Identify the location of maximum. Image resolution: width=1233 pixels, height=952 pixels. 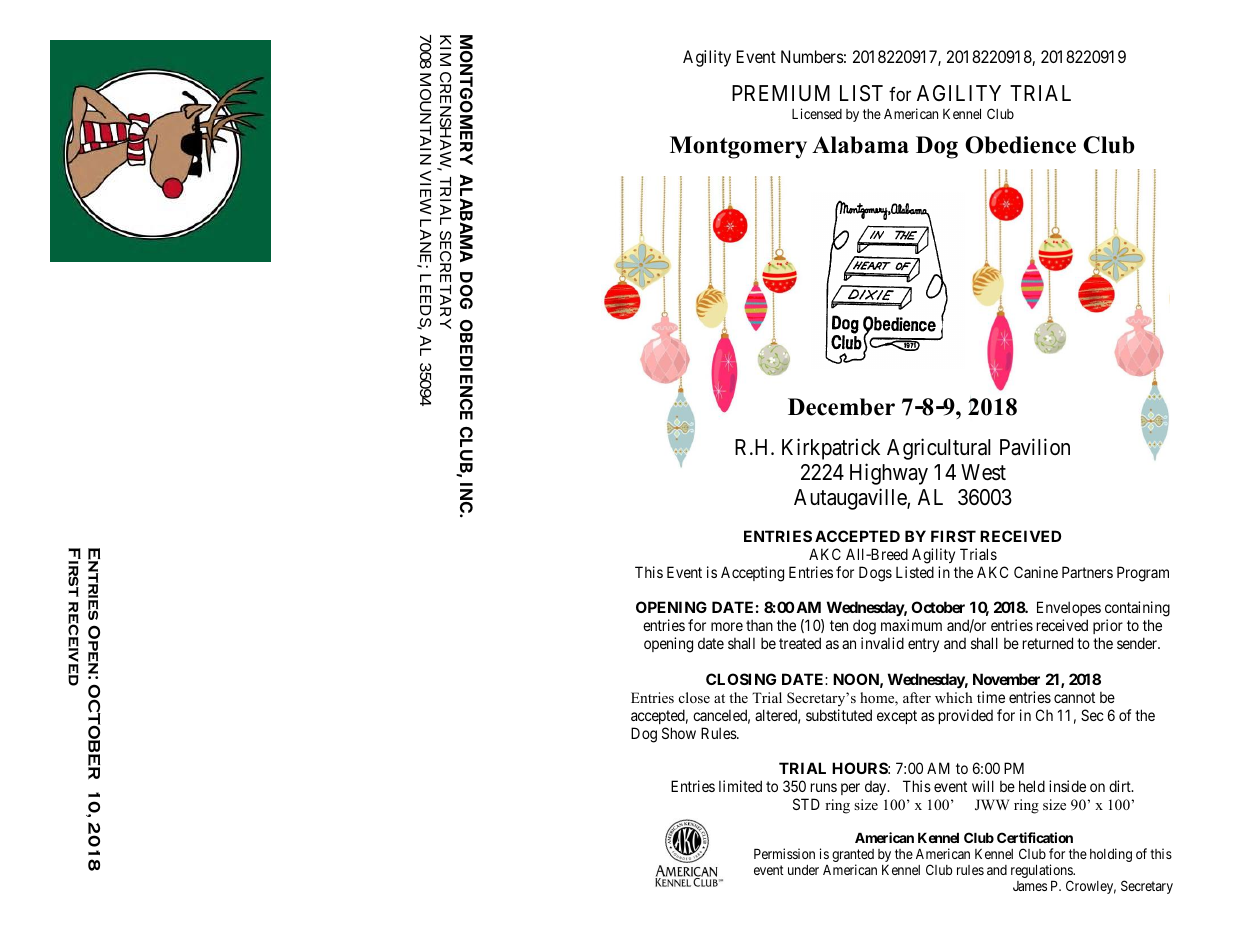
(911, 625).
